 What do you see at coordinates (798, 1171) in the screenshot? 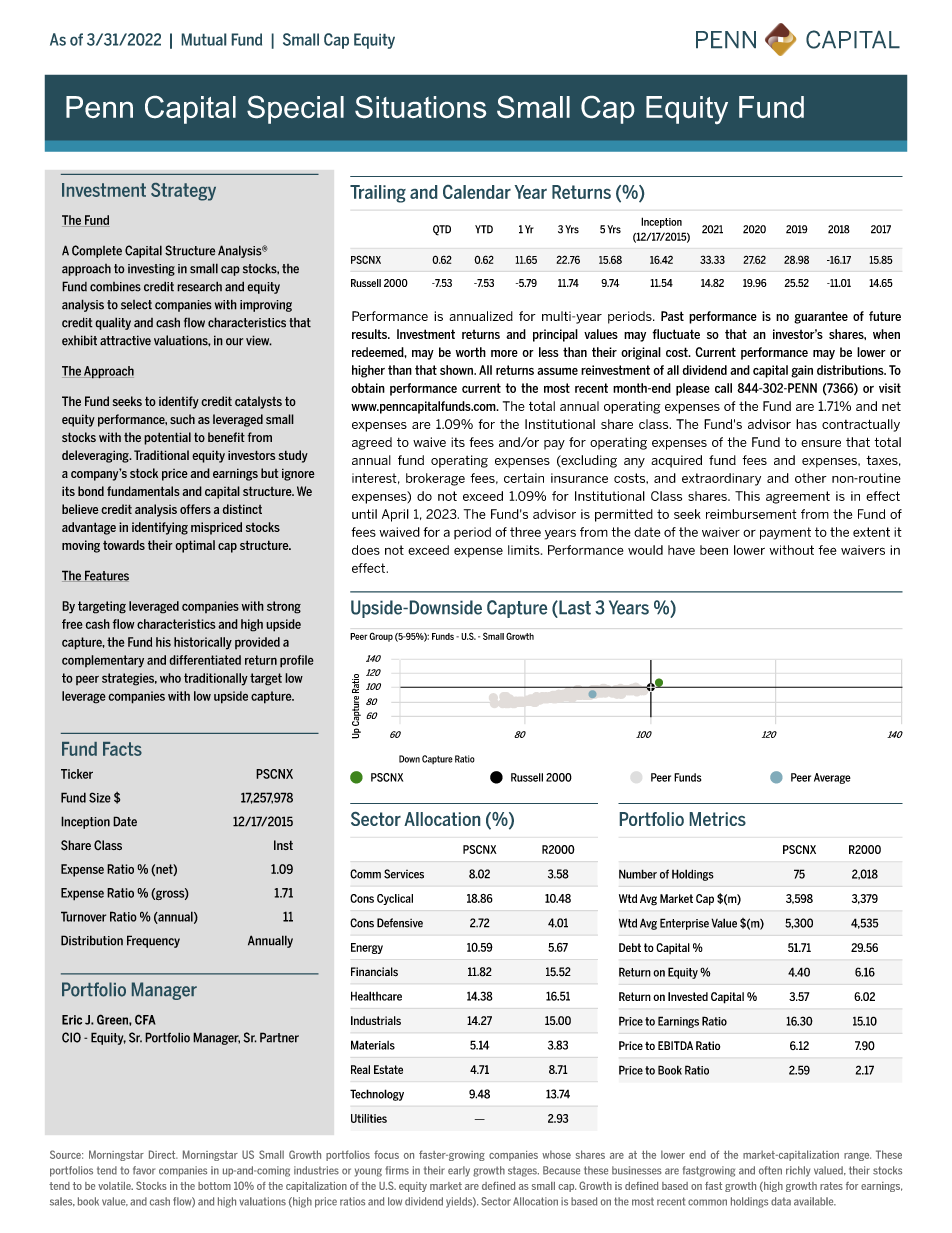
I see `richly` at bounding box center [798, 1171].
